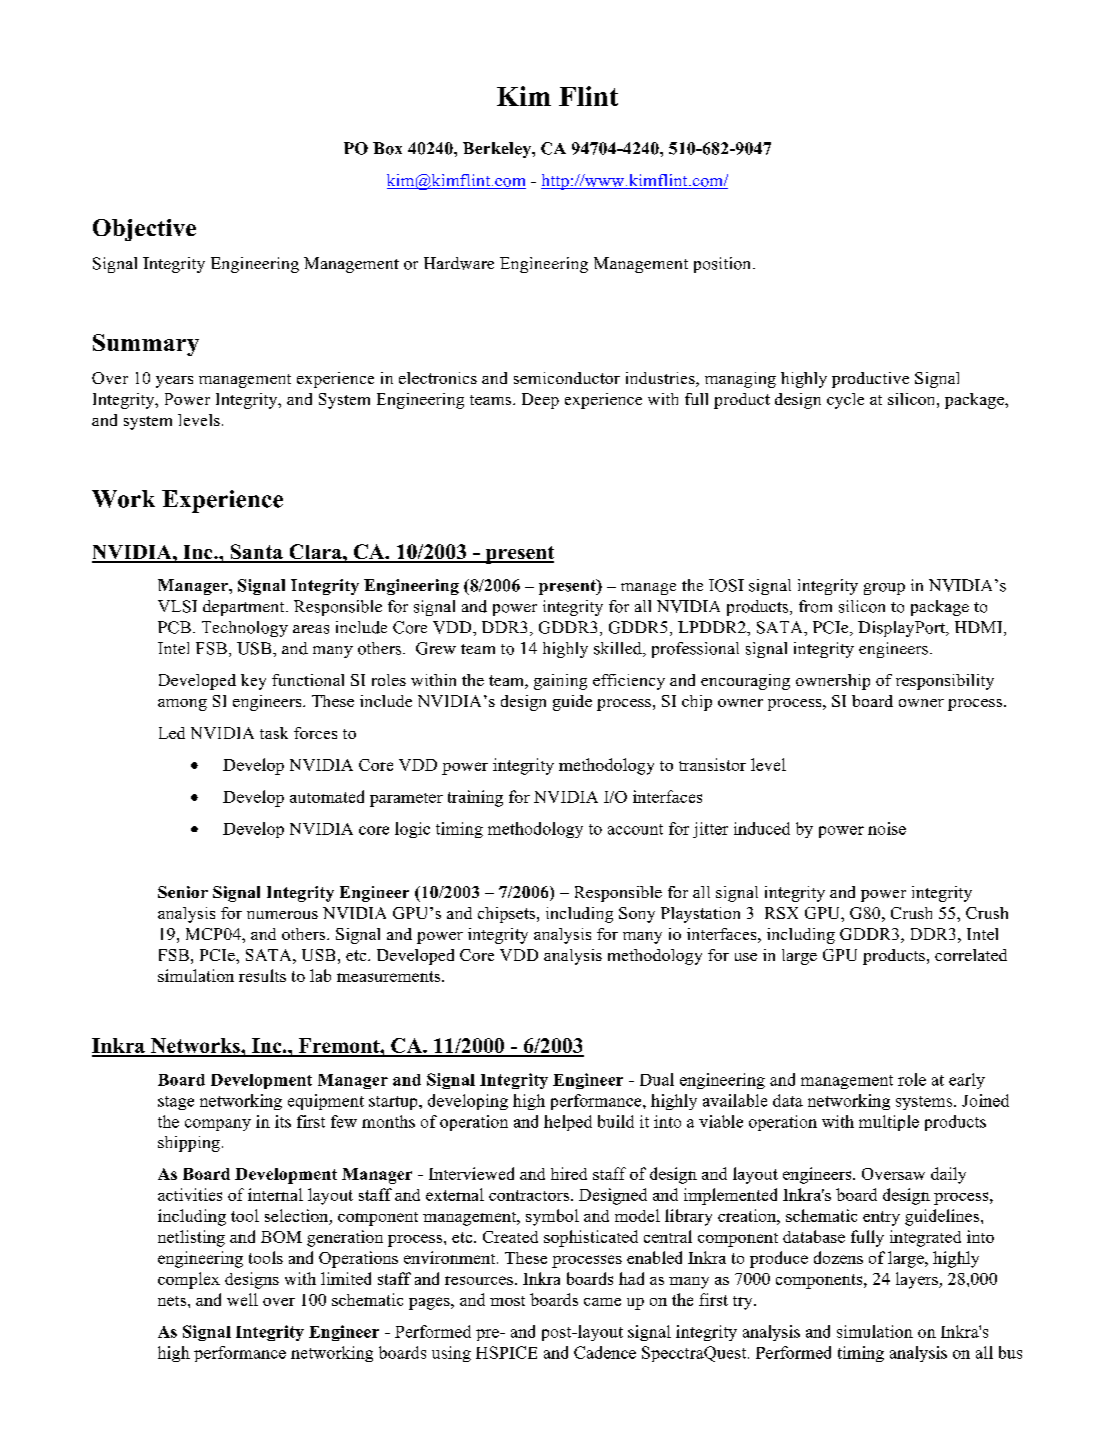 Image resolution: width=1115 pixels, height=1442 pixels. What do you see at coordinates (144, 230) in the screenshot?
I see `Objective` at bounding box center [144, 230].
